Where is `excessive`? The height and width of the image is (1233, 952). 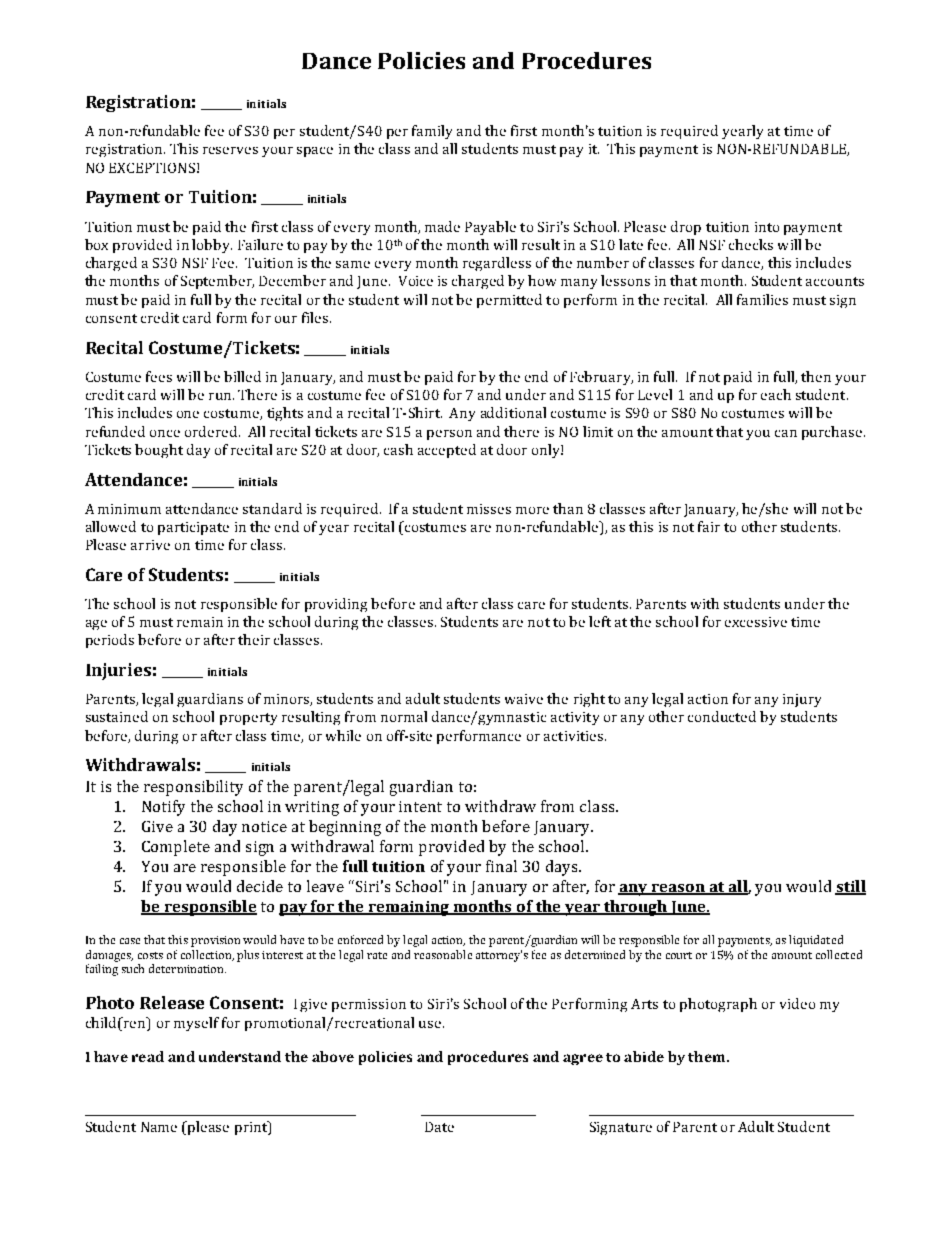
excessive is located at coordinates (756, 622).
